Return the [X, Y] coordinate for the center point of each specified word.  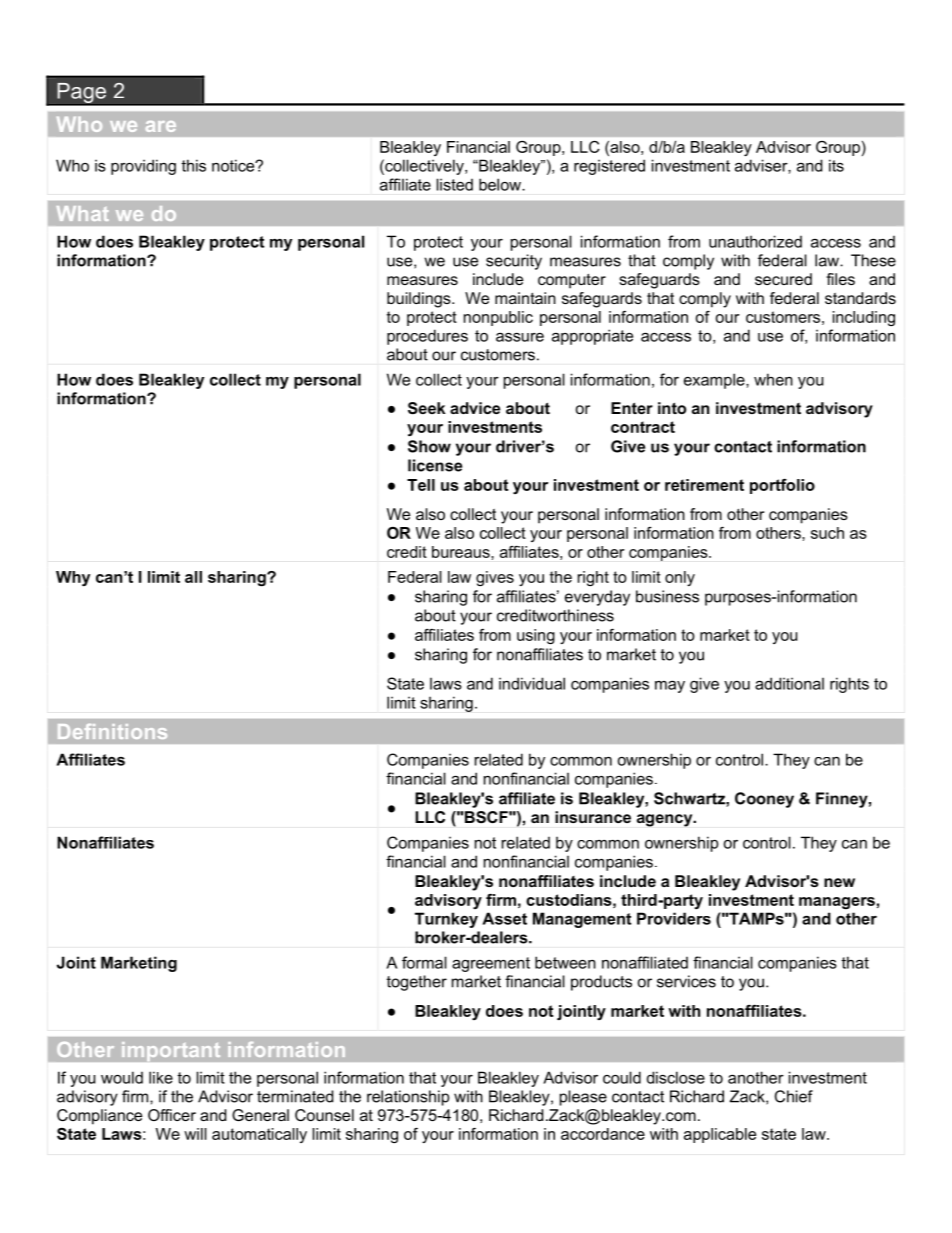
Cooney [764, 800]
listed [454, 184]
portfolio [782, 486]
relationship [408, 1098]
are [161, 126]
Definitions [112, 731]
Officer [172, 1115]
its [836, 165]
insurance [593, 817]
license [435, 465]
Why [73, 578]
